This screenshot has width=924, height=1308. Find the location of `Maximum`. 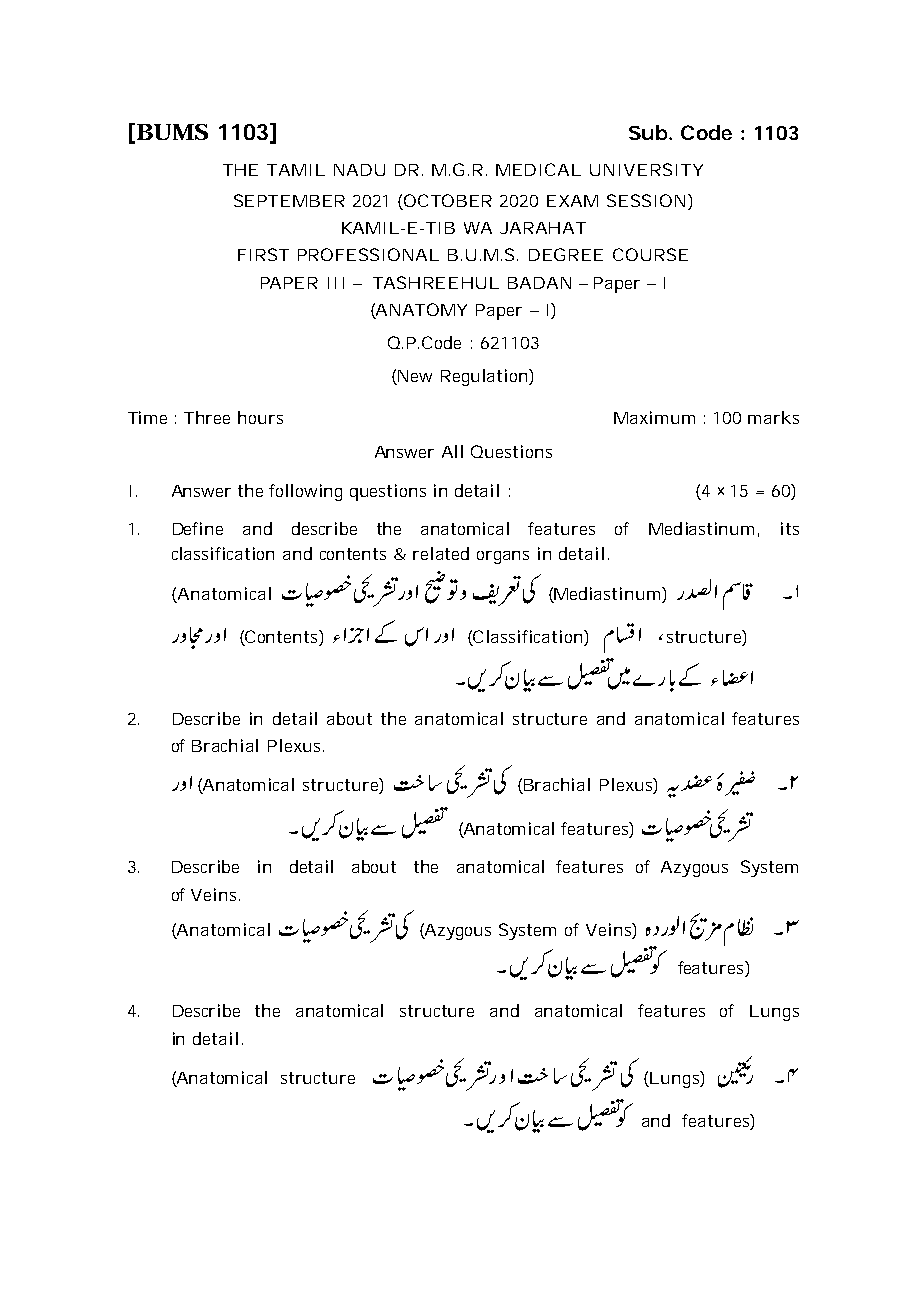

Maximum is located at coordinates (654, 417).
